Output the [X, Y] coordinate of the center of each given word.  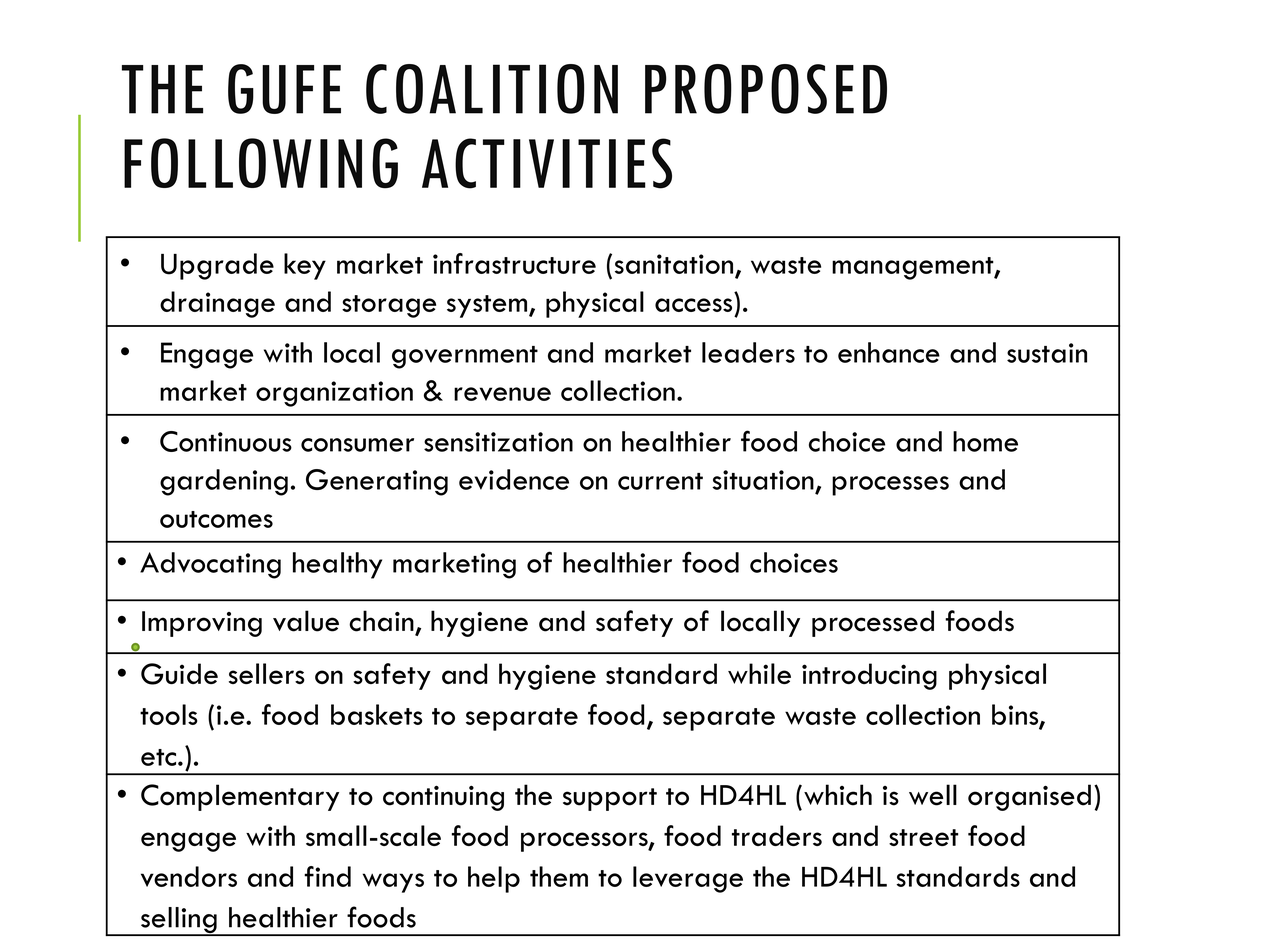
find [327, 876]
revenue [502, 394]
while [759, 673]
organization [334, 394]
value [306, 621]
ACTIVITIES [547, 163]
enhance [889, 352]
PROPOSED [766, 89]
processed [873, 623]
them [559, 876]
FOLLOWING [261, 163]
